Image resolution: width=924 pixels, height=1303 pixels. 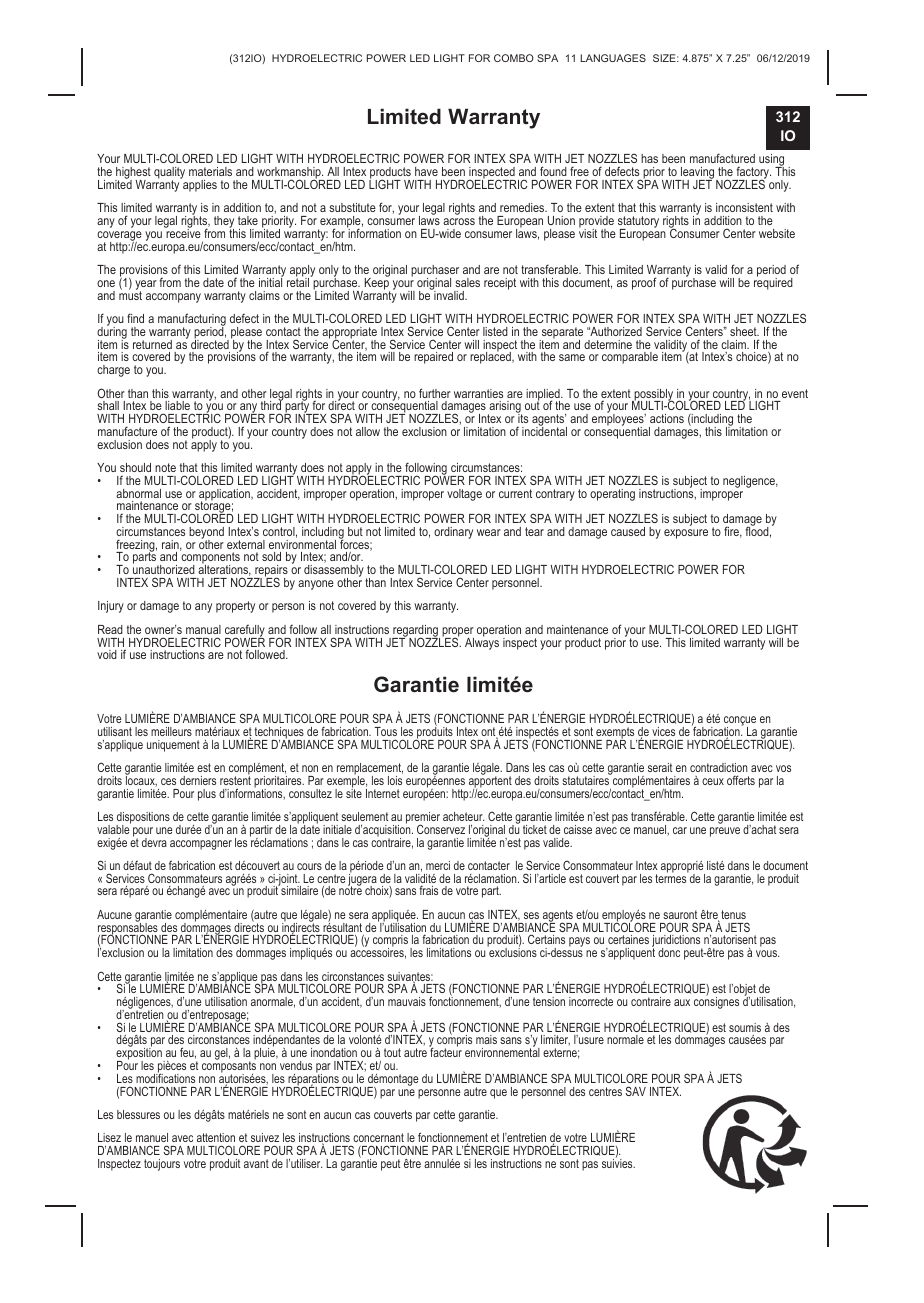 I want to click on regarding, so click(x=416, y=632).
